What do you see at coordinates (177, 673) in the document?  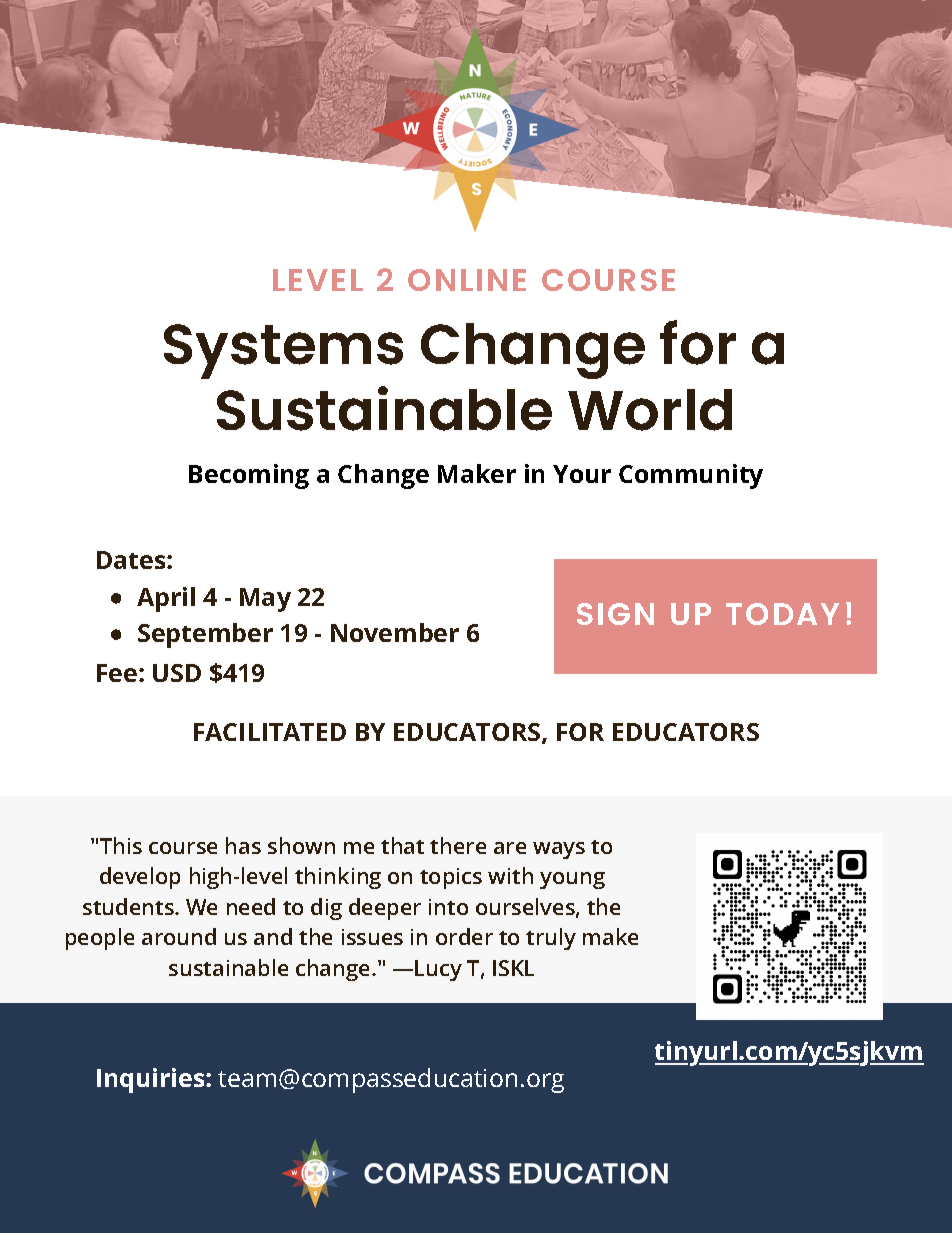 I see `USD` at bounding box center [177, 673].
